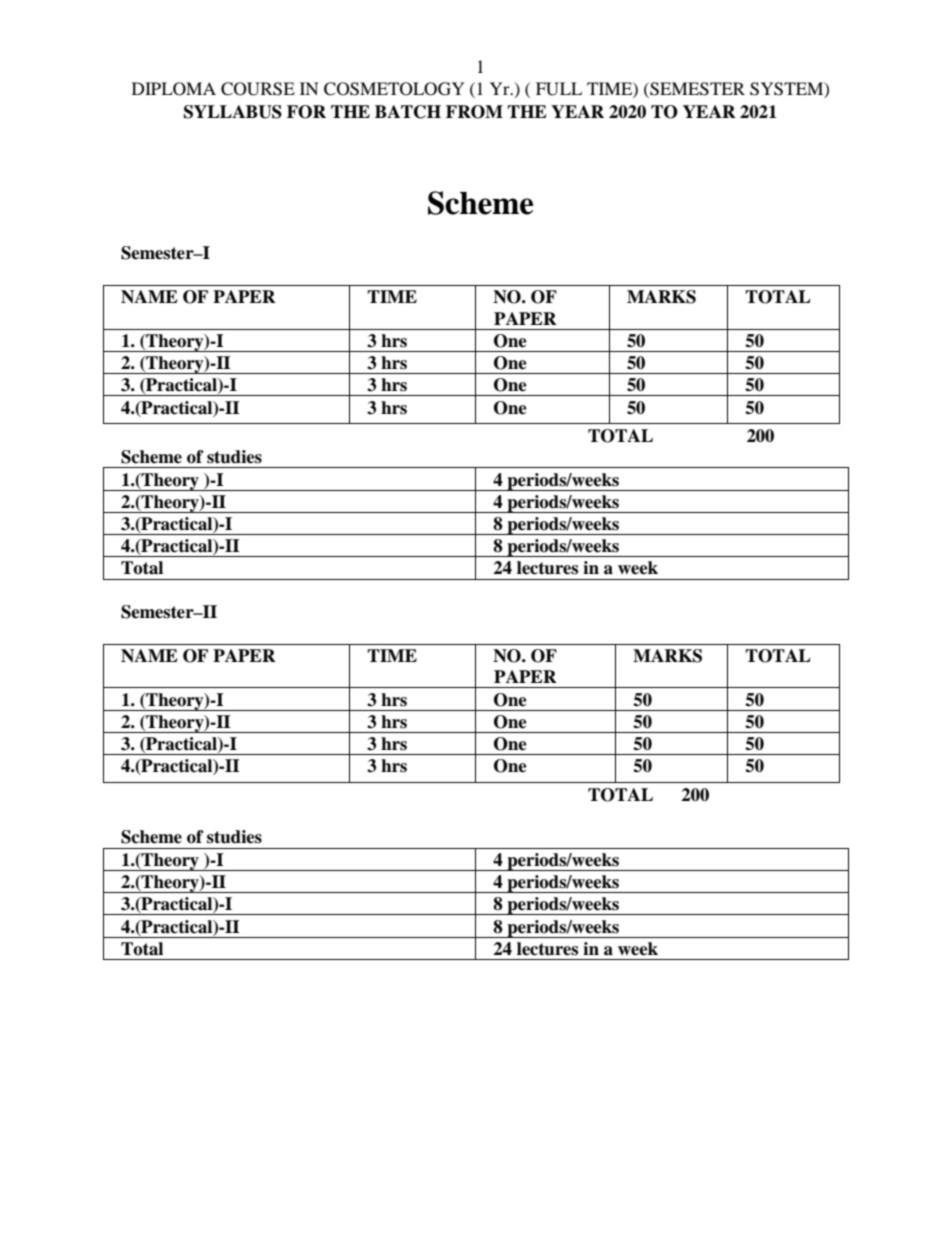 The image size is (952, 1233). What do you see at coordinates (306, 112) in the screenshot?
I see `FOR` at bounding box center [306, 112].
